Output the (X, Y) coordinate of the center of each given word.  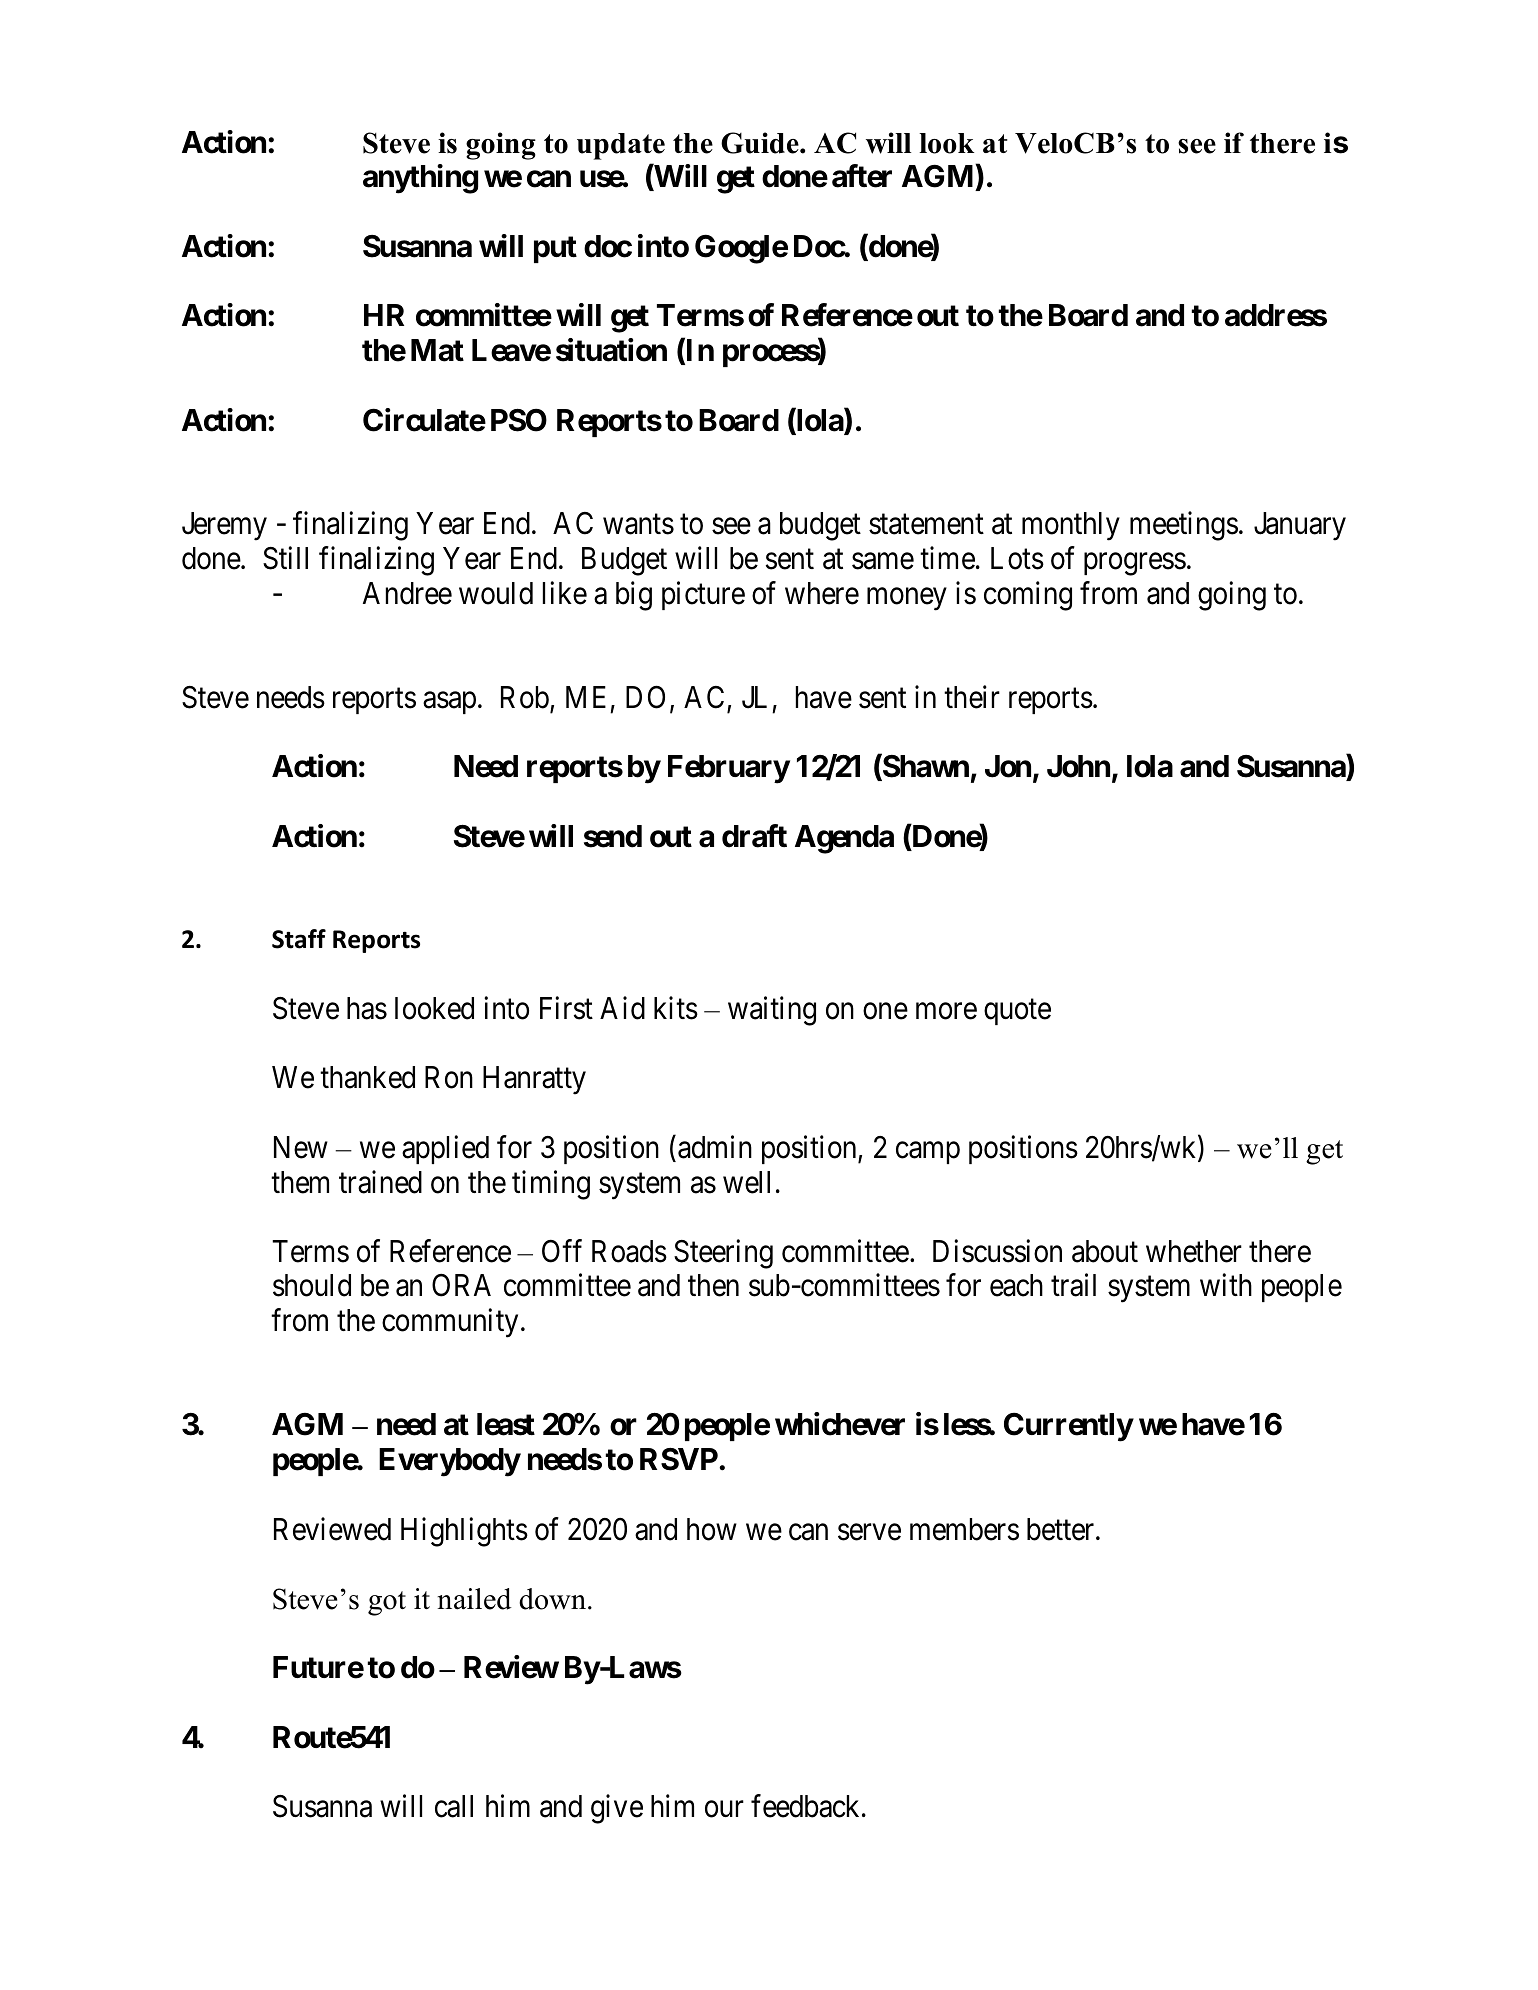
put (555, 249)
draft (754, 836)
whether (1194, 1251)
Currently (1068, 1427)
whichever (840, 1424)
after (862, 176)
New (301, 1147)
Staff (299, 939)
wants (638, 525)
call (454, 1806)
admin (715, 1147)
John (1078, 766)
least (506, 1424)
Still (285, 558)
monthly (1071, 526)
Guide (761, 143)
